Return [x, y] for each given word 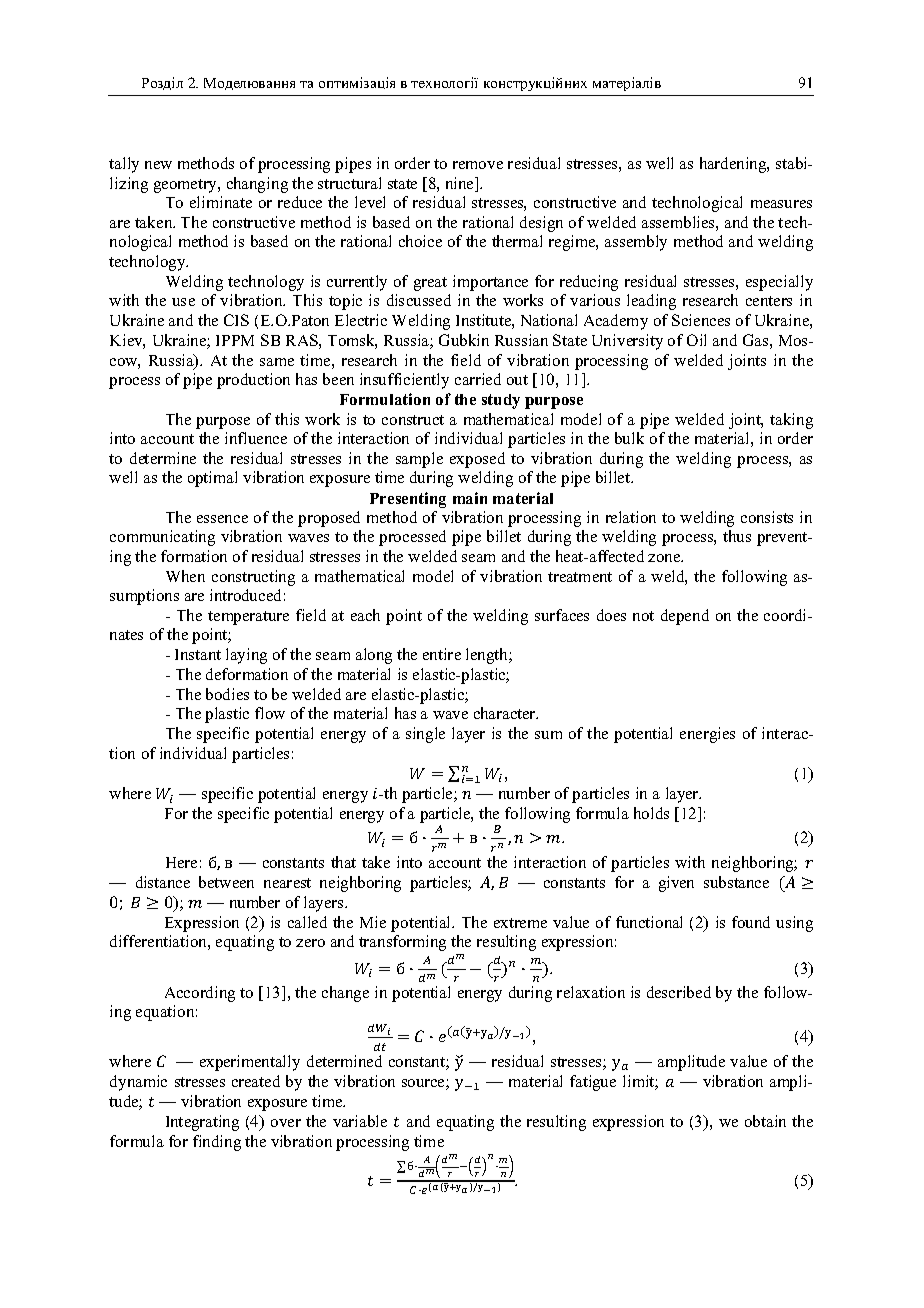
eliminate [221, 202]
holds [651, 813]
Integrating [202, 1123]
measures [781, 204]
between [226, 882]
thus [737, 536]
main [470, 498]
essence [222, 519]
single [425, 735]
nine [461, 184]
